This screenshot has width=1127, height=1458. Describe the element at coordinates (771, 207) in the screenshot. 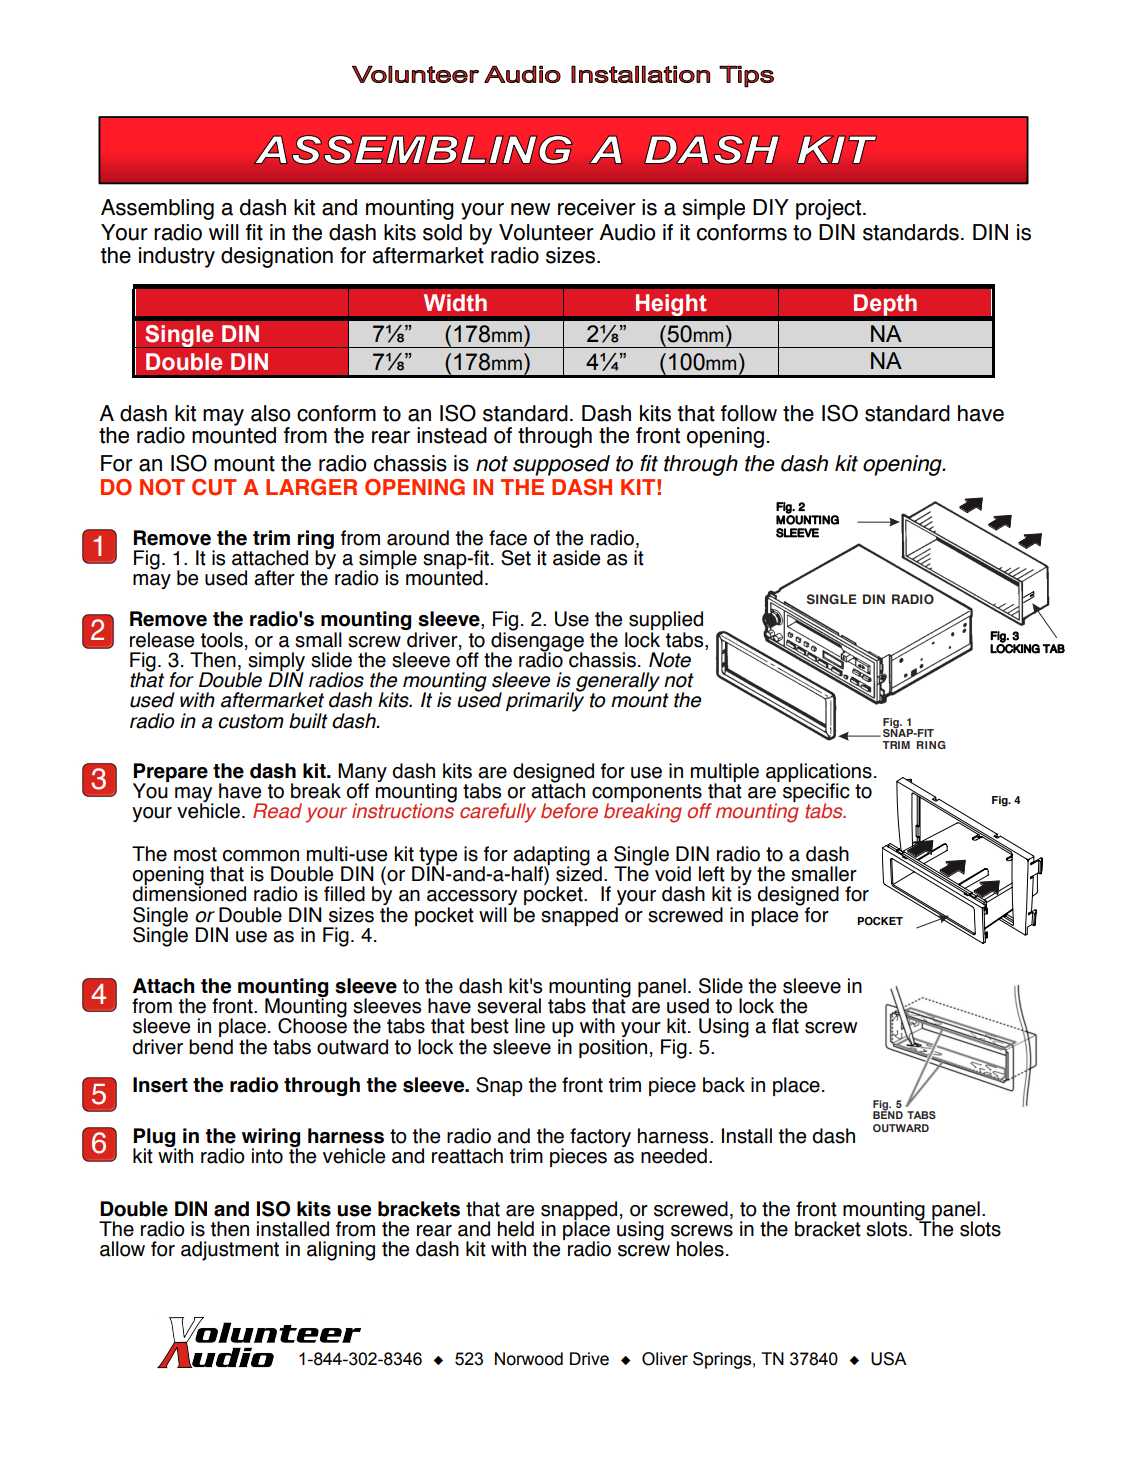

I see `DIY` at that location.
